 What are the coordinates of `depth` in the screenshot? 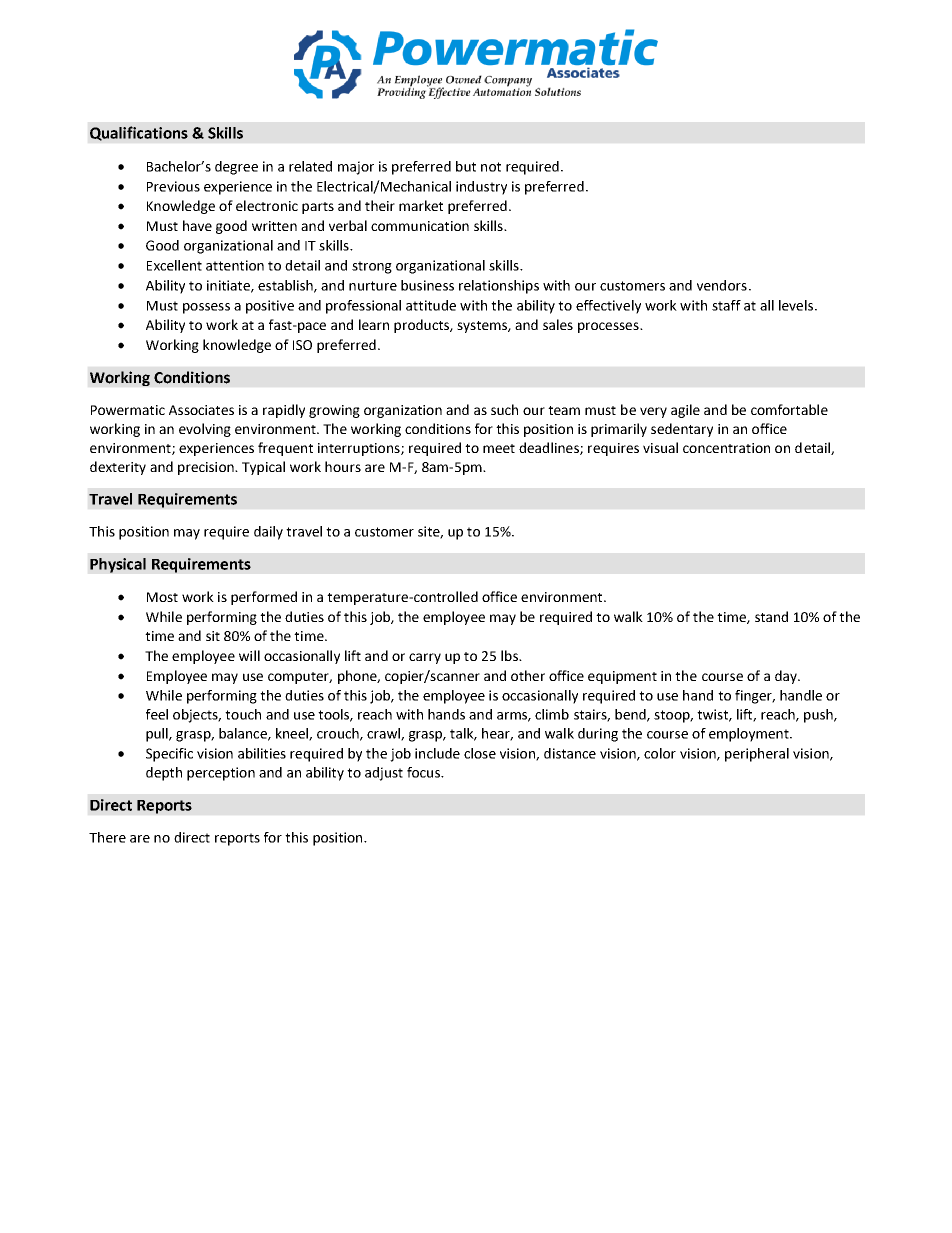 It's located at (164, 774).
